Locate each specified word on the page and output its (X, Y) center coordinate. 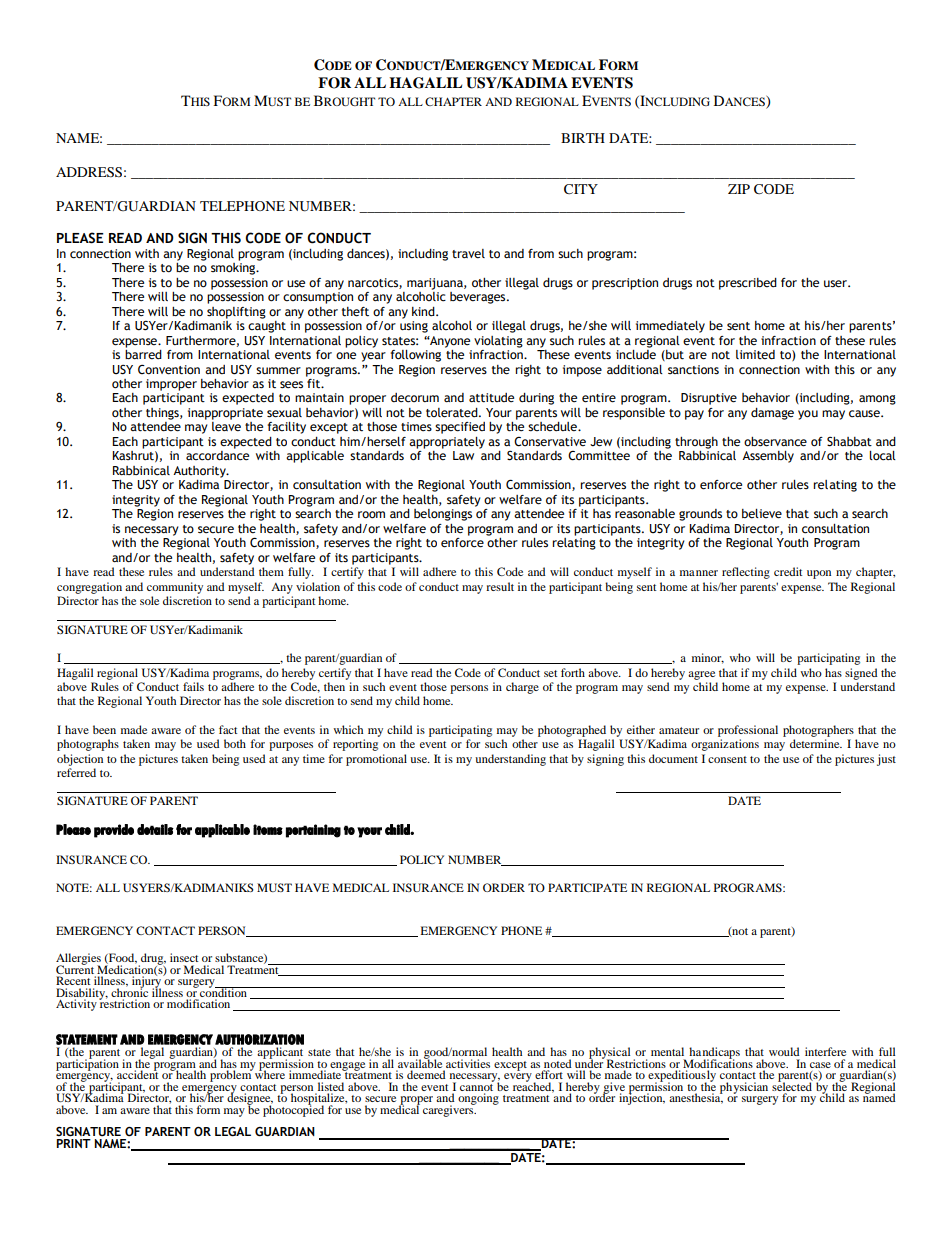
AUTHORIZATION (259, 1039)
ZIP (739, 189)
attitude (491, 398)
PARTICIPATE (587, 887)
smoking (234, 269)
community (175, 588)
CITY (581, 189)
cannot (477, 1086)
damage (772, 414)
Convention (169, 370)
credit (788, 571)
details (155, 829)
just (886, 760)
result (500, 586)
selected (792, 1085)
